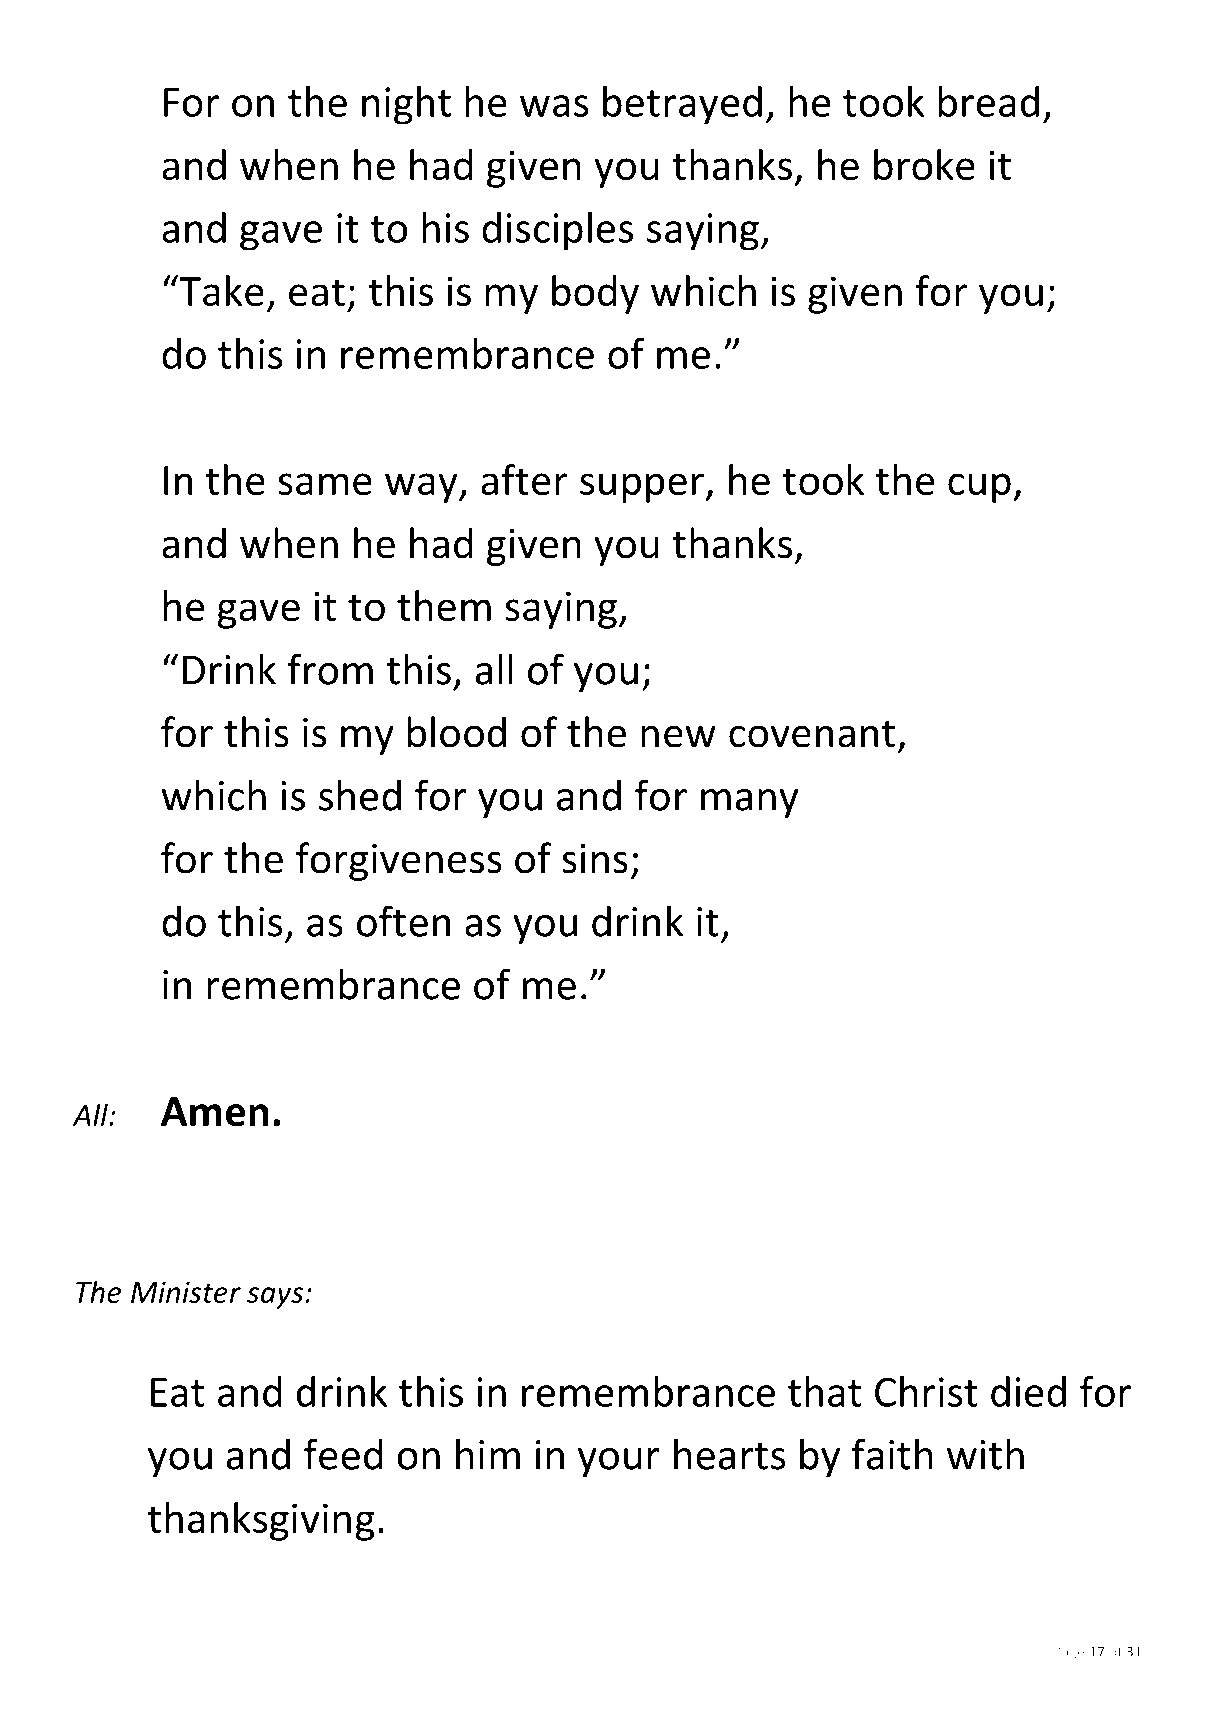 The height and width of the page is (1719, 1216). I want to click on feed, so click(343, 1454).
